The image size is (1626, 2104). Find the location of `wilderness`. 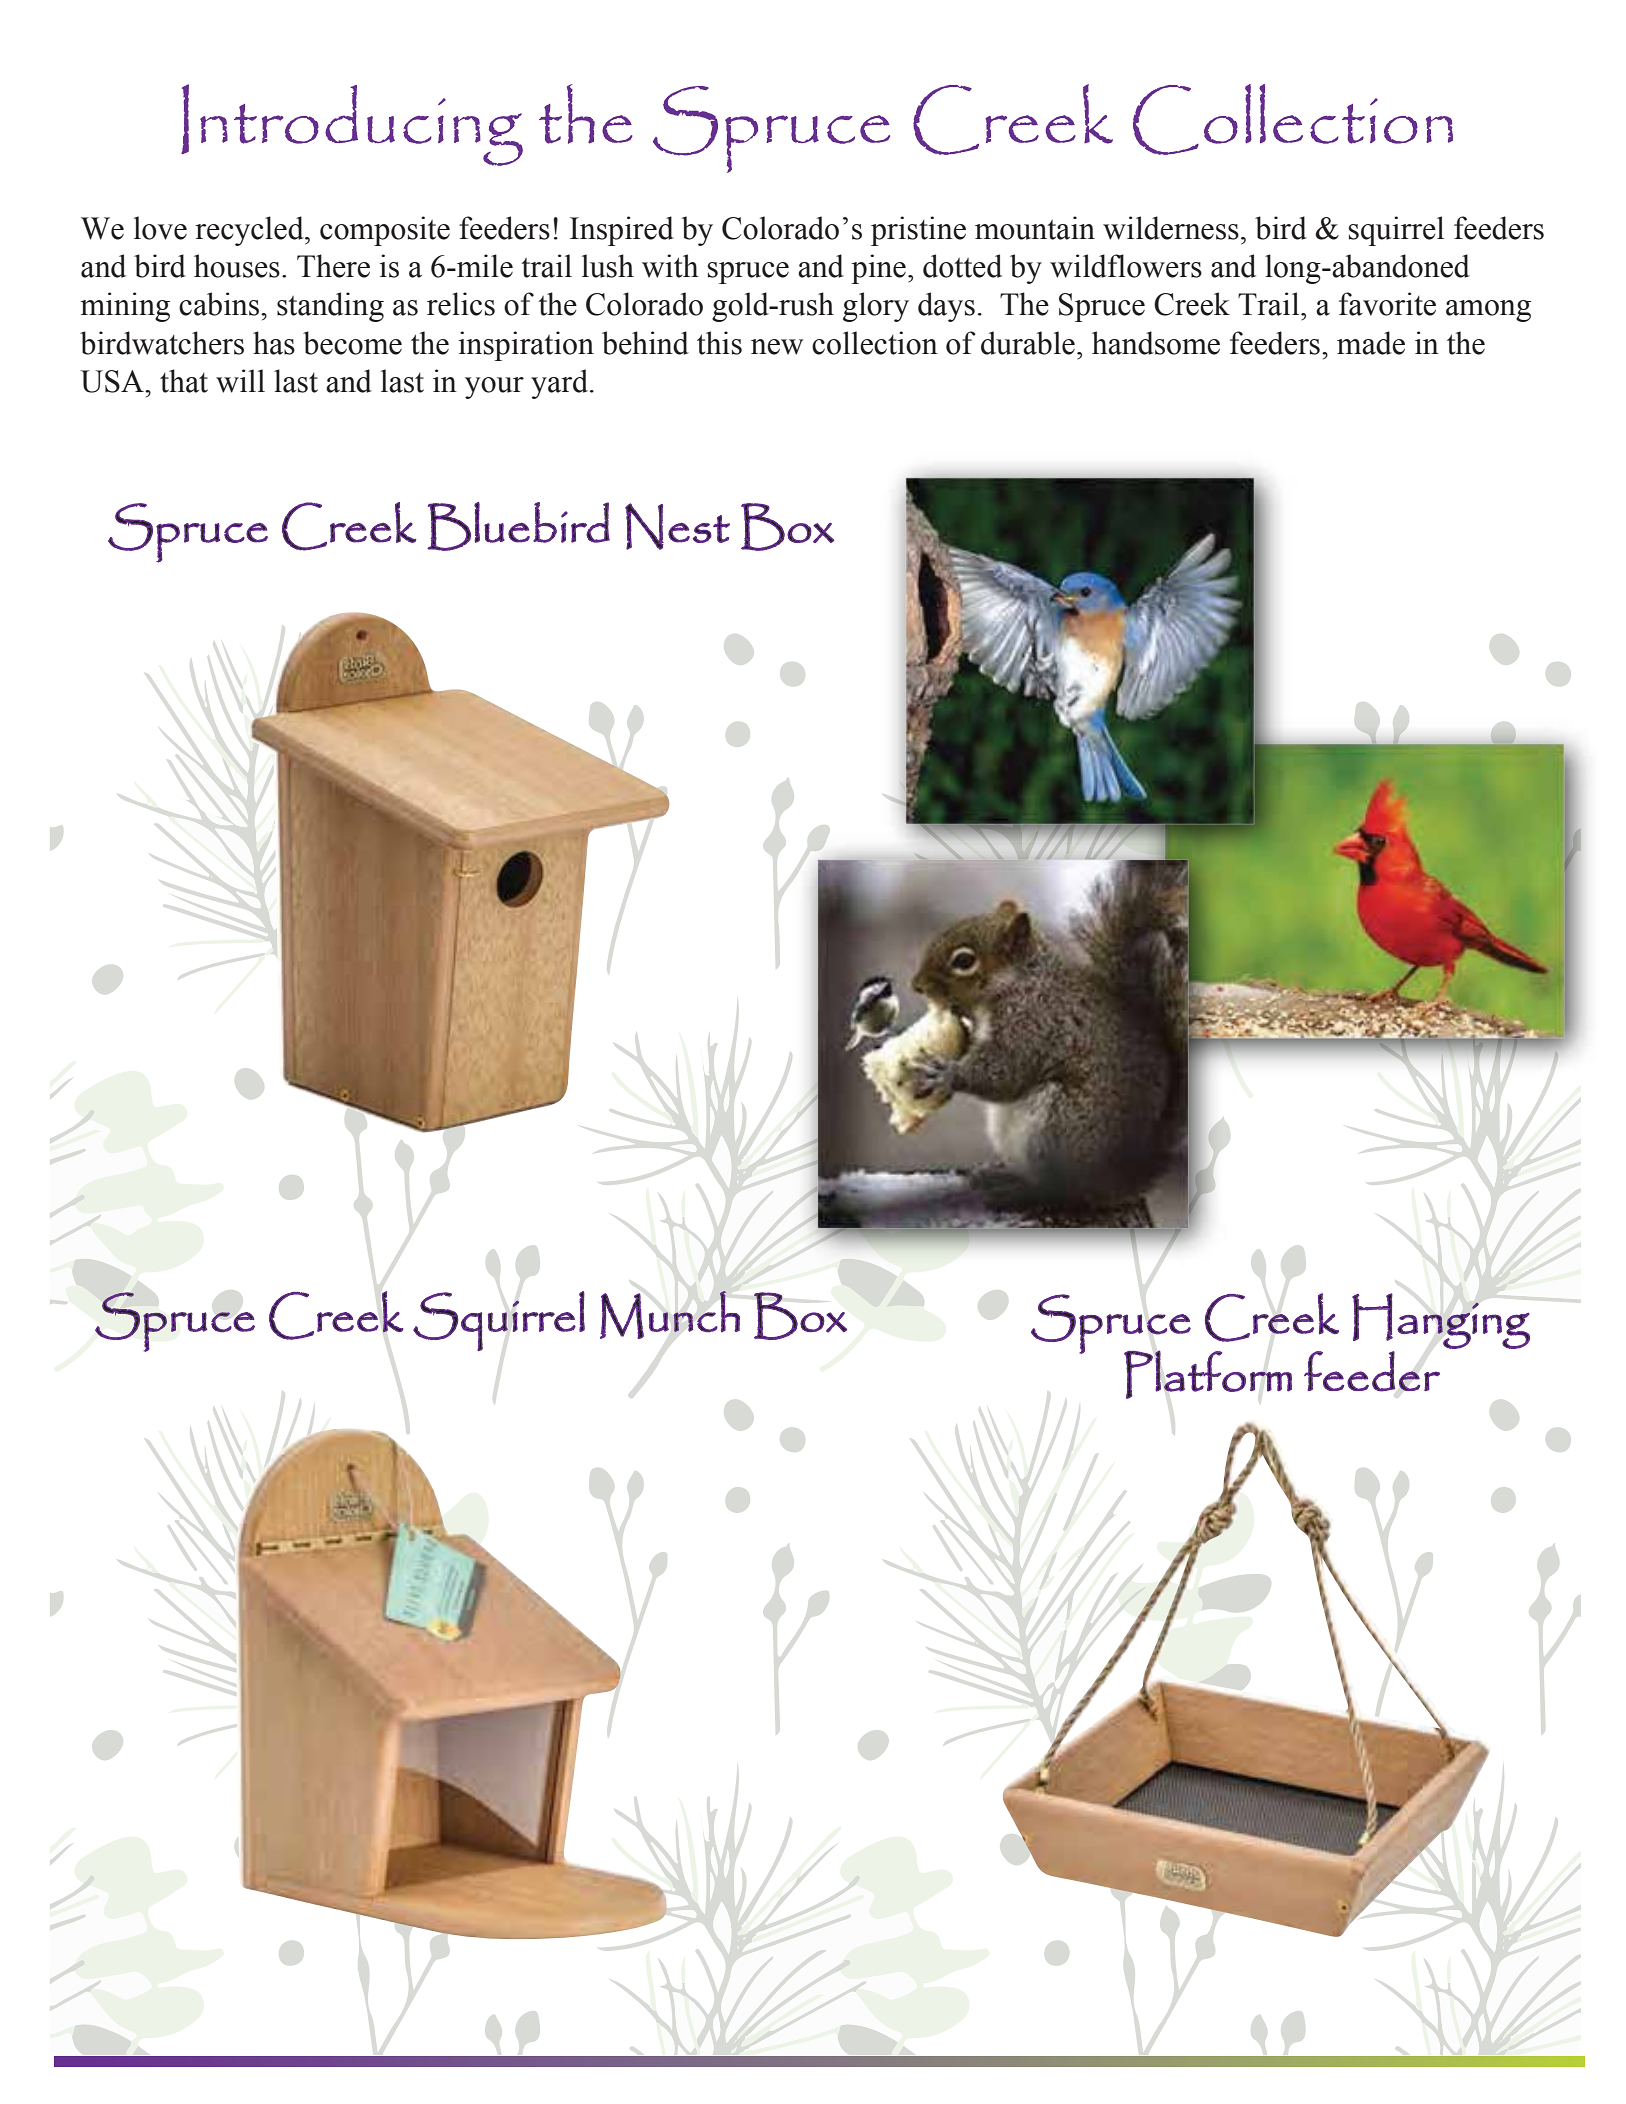

wilderness is located at coordinates (1171, 228).
